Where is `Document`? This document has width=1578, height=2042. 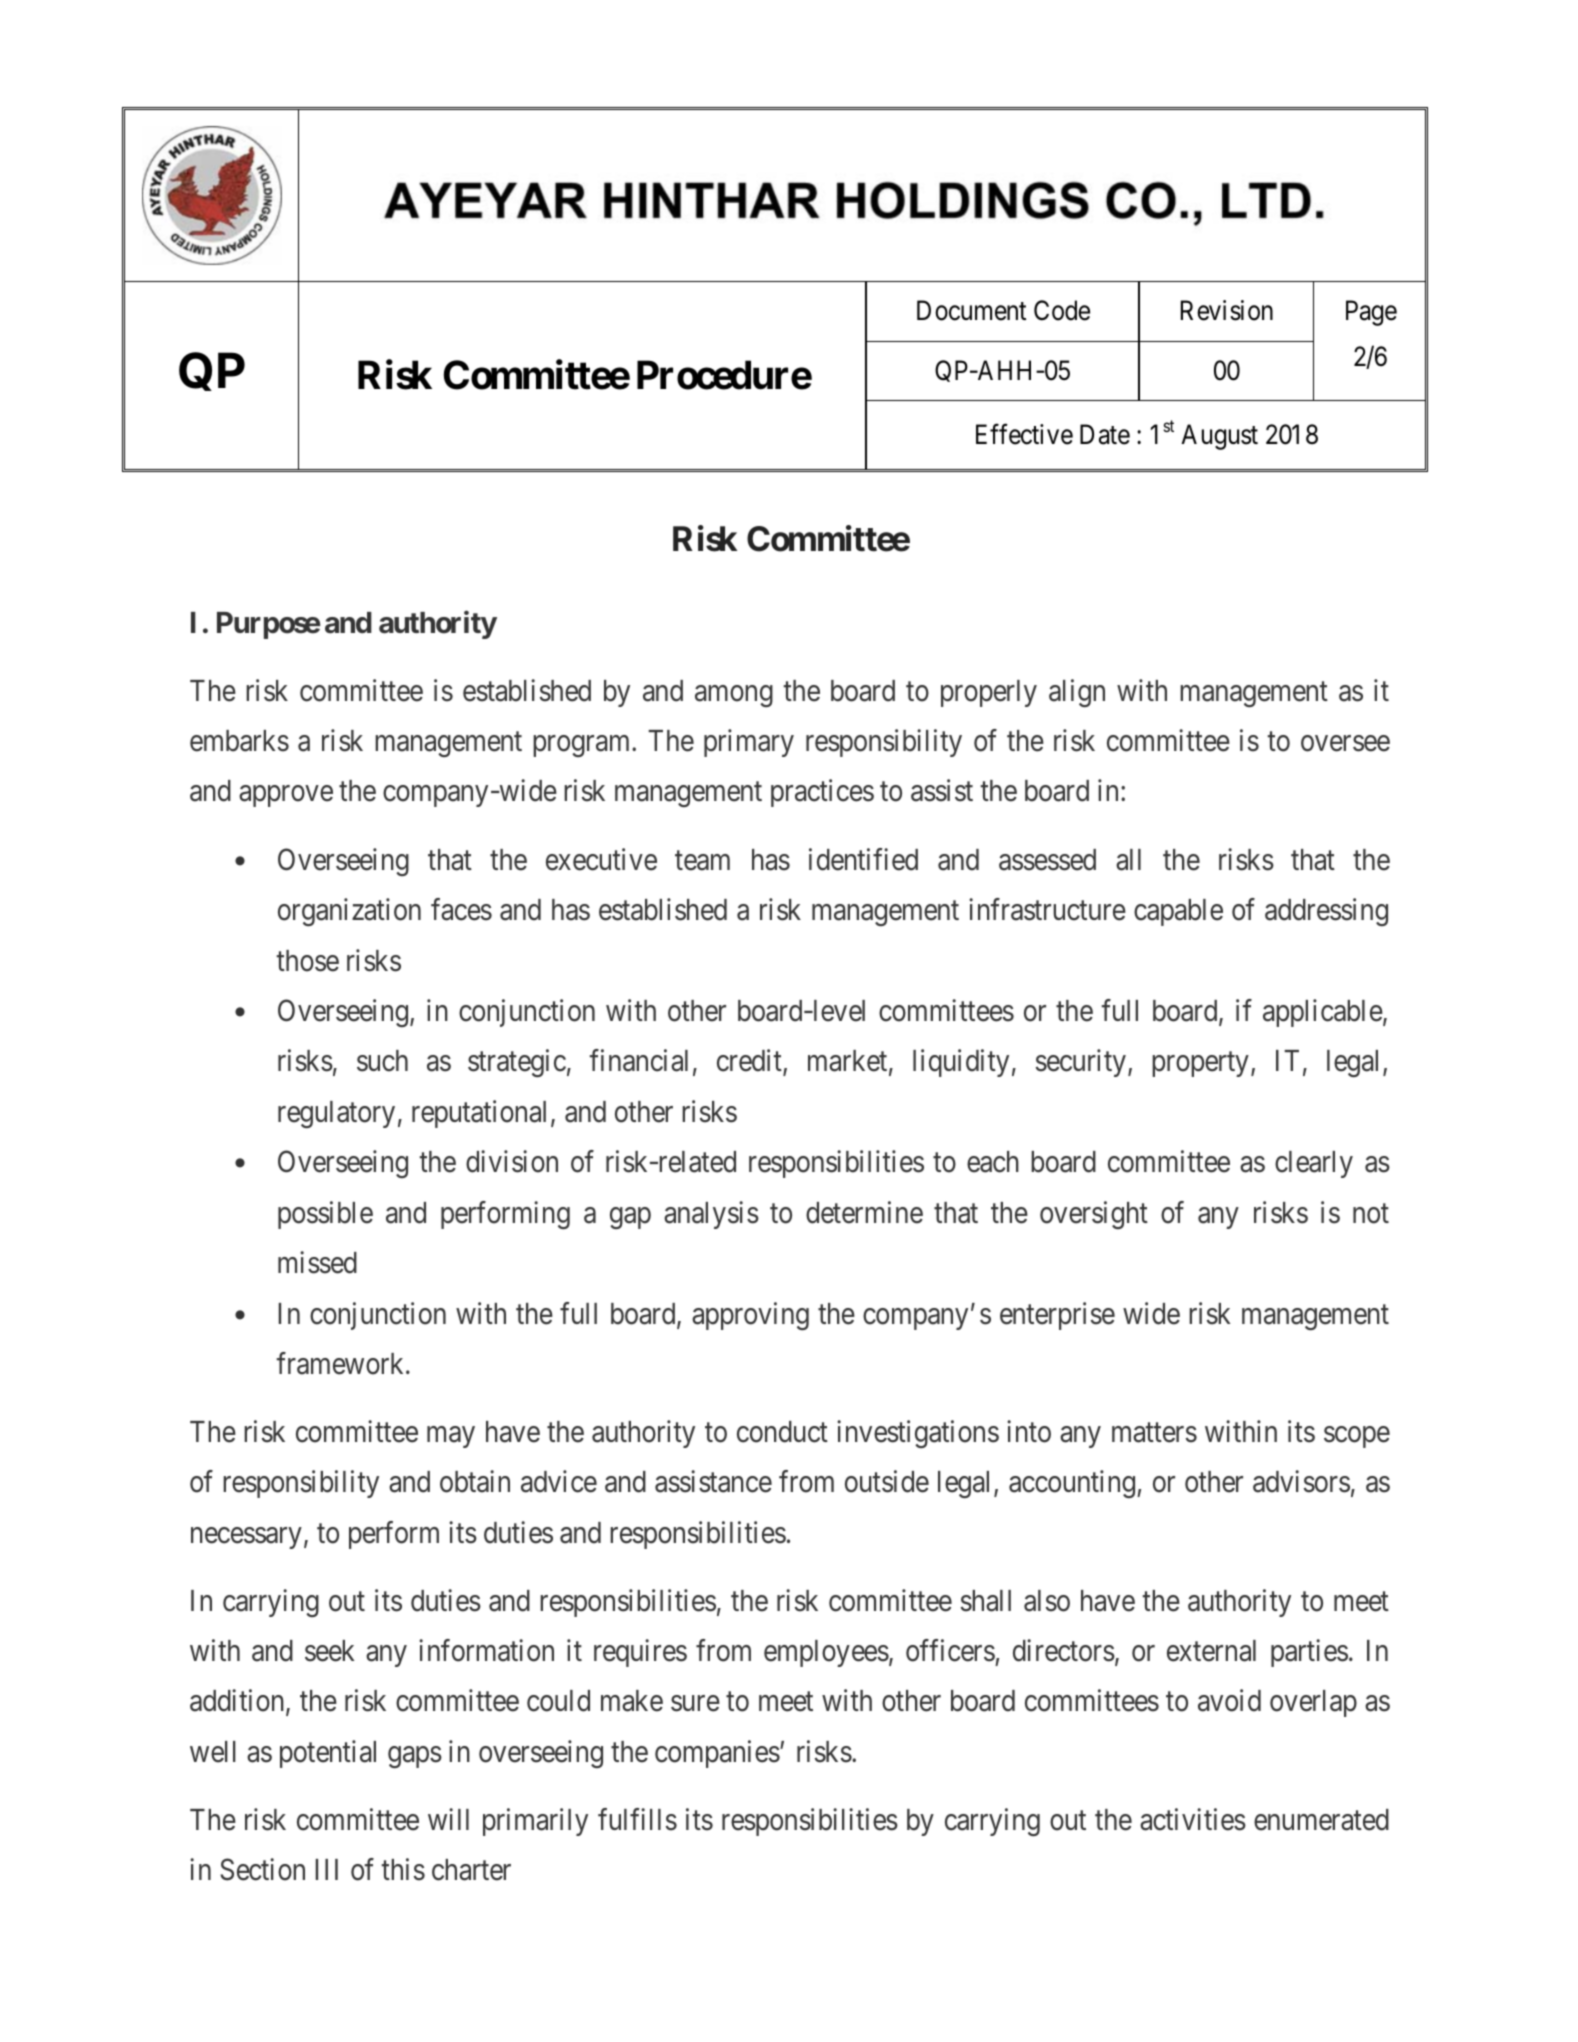 Document is located at coordinates (971, 311).
